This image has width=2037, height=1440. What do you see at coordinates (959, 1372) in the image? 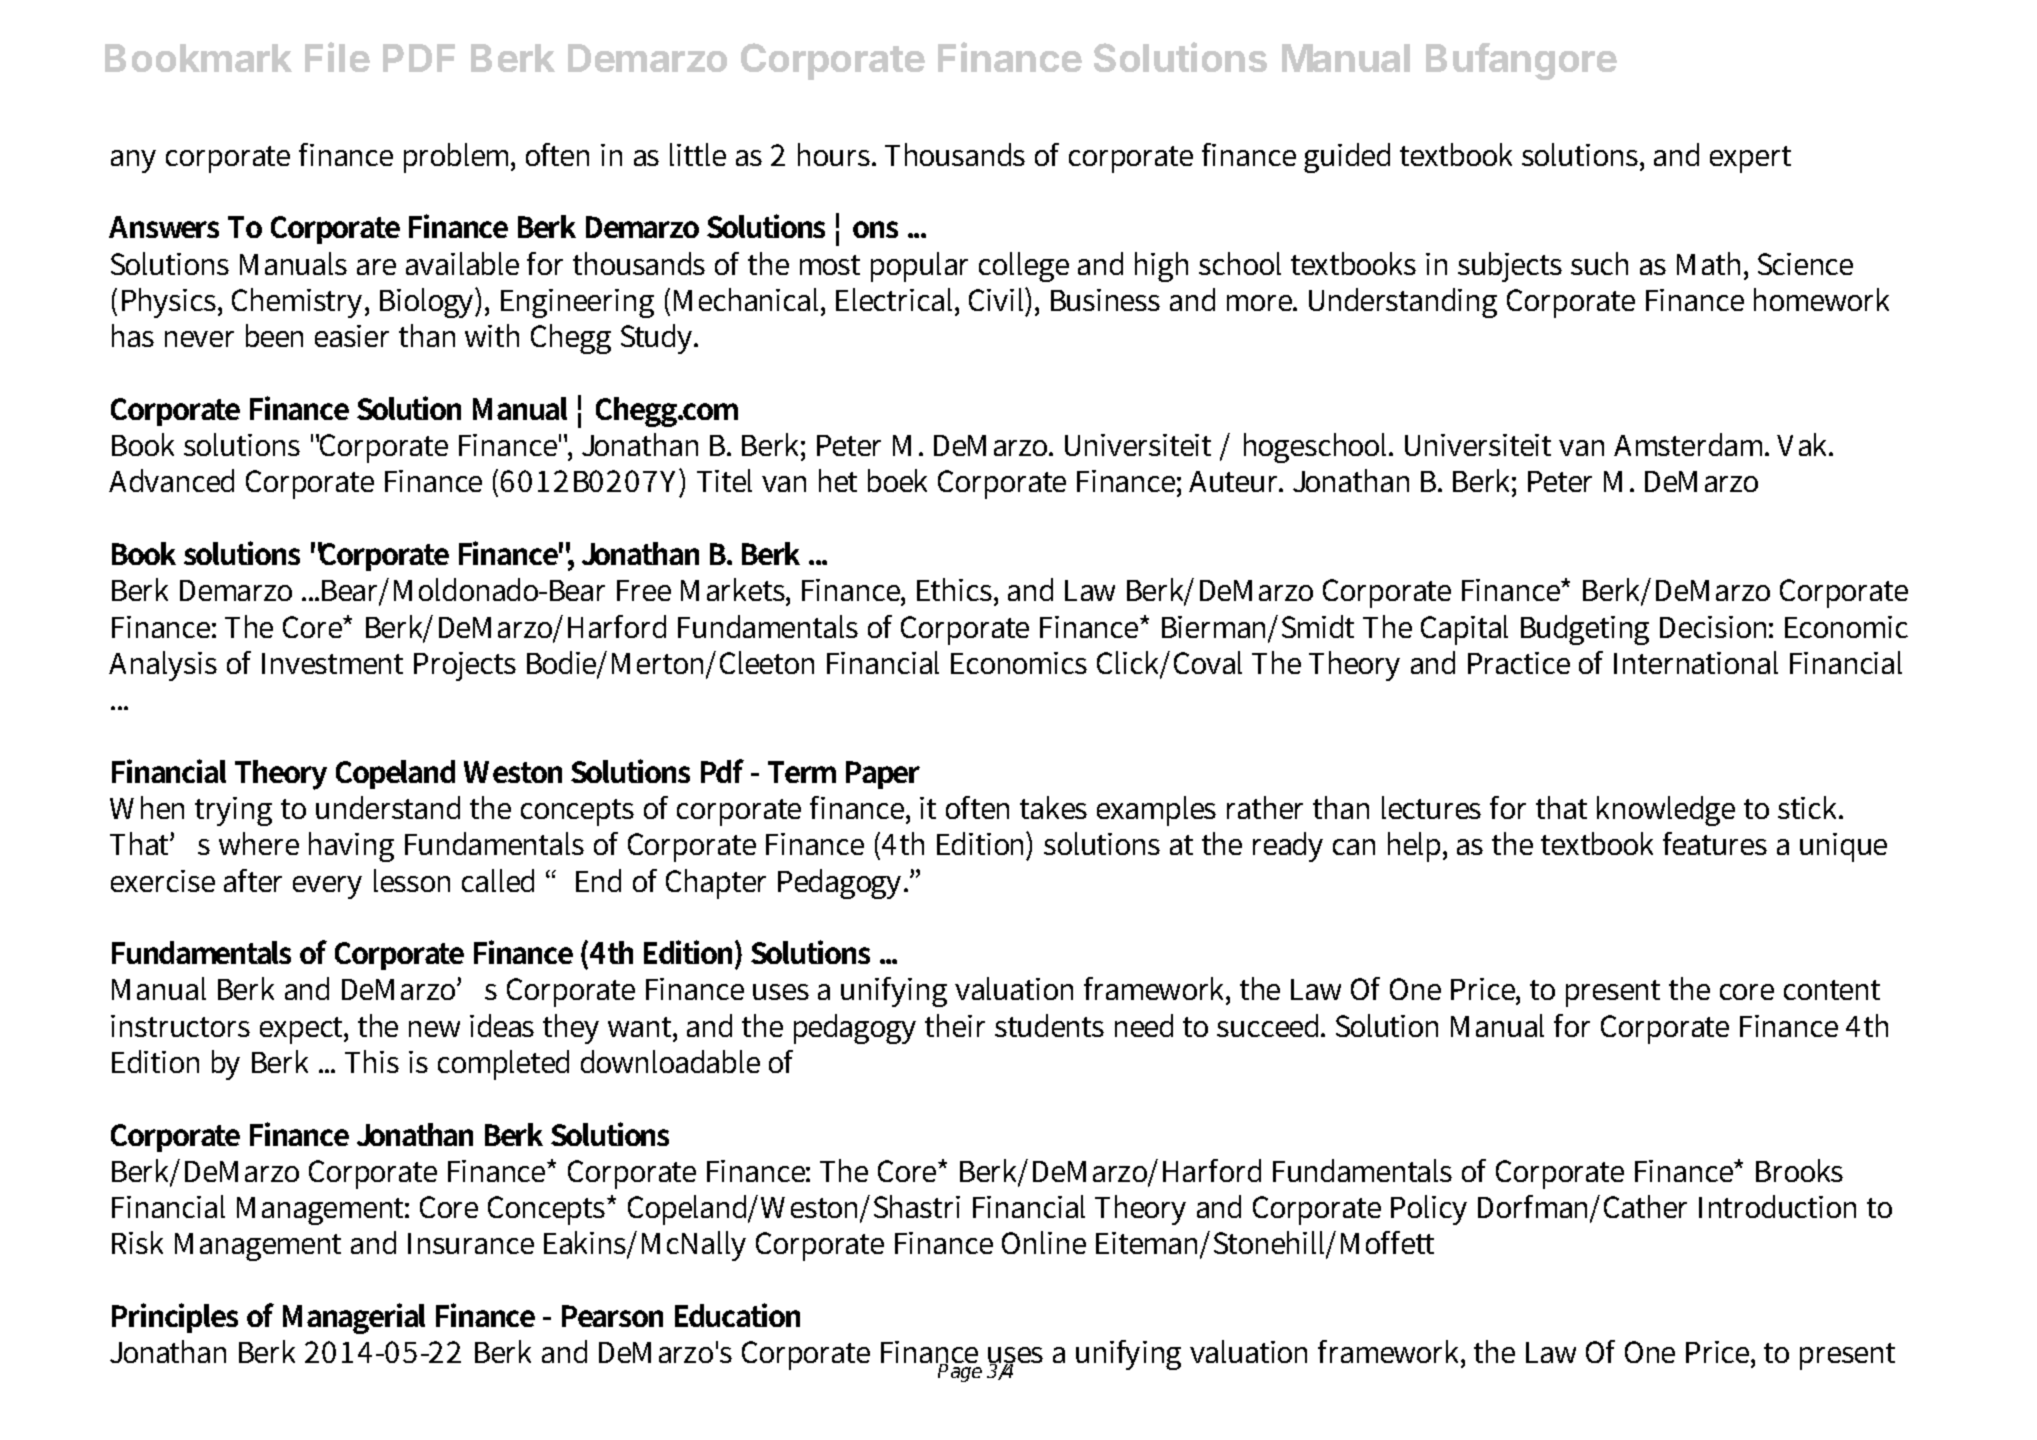
I see `Page` at bounding box center [959, 1372].
